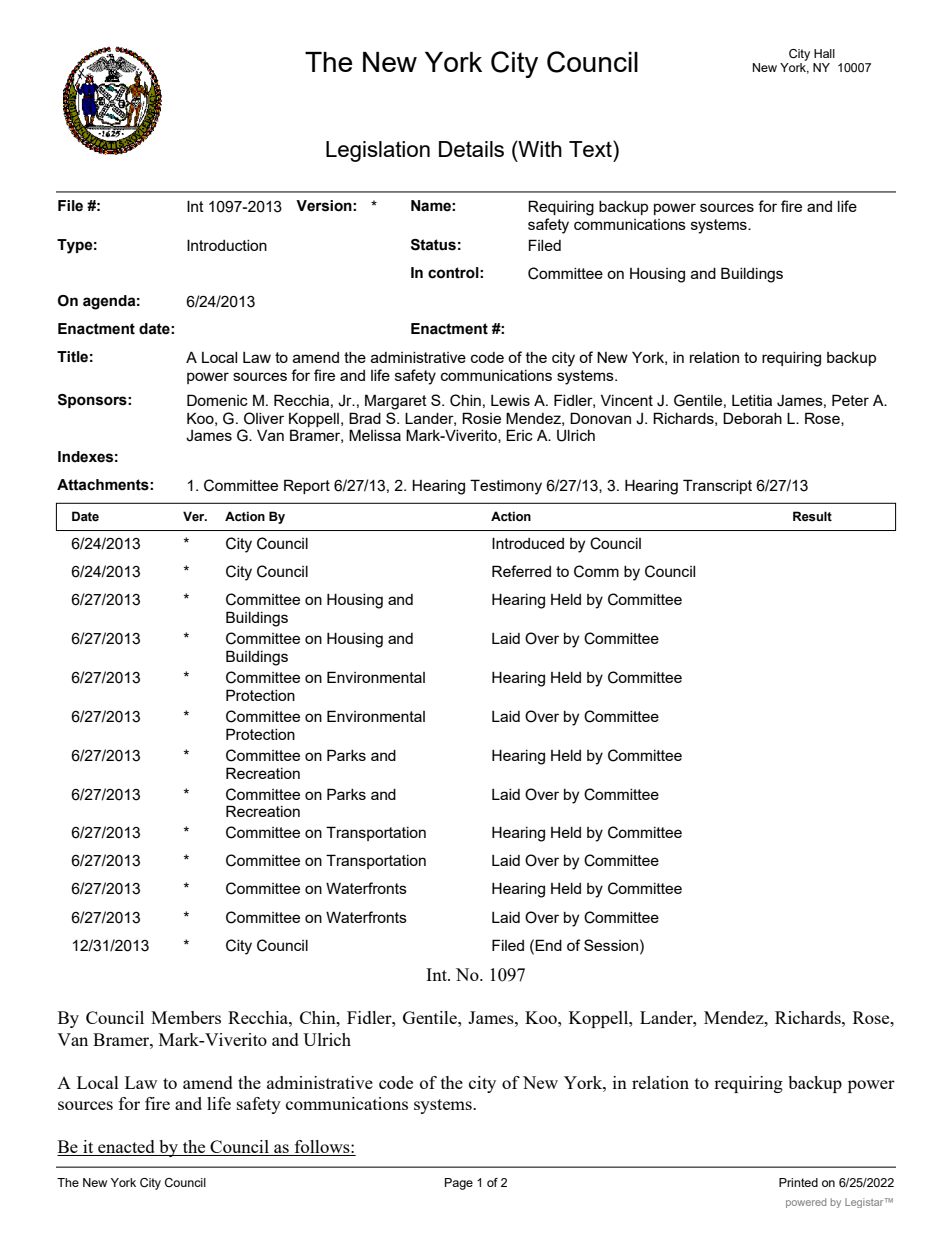 This screenshot has width=952, height=1233. What do you see at coordinates (521, 571) in the screenshot?
I see `Referred` at bounding box center [521, 571].
